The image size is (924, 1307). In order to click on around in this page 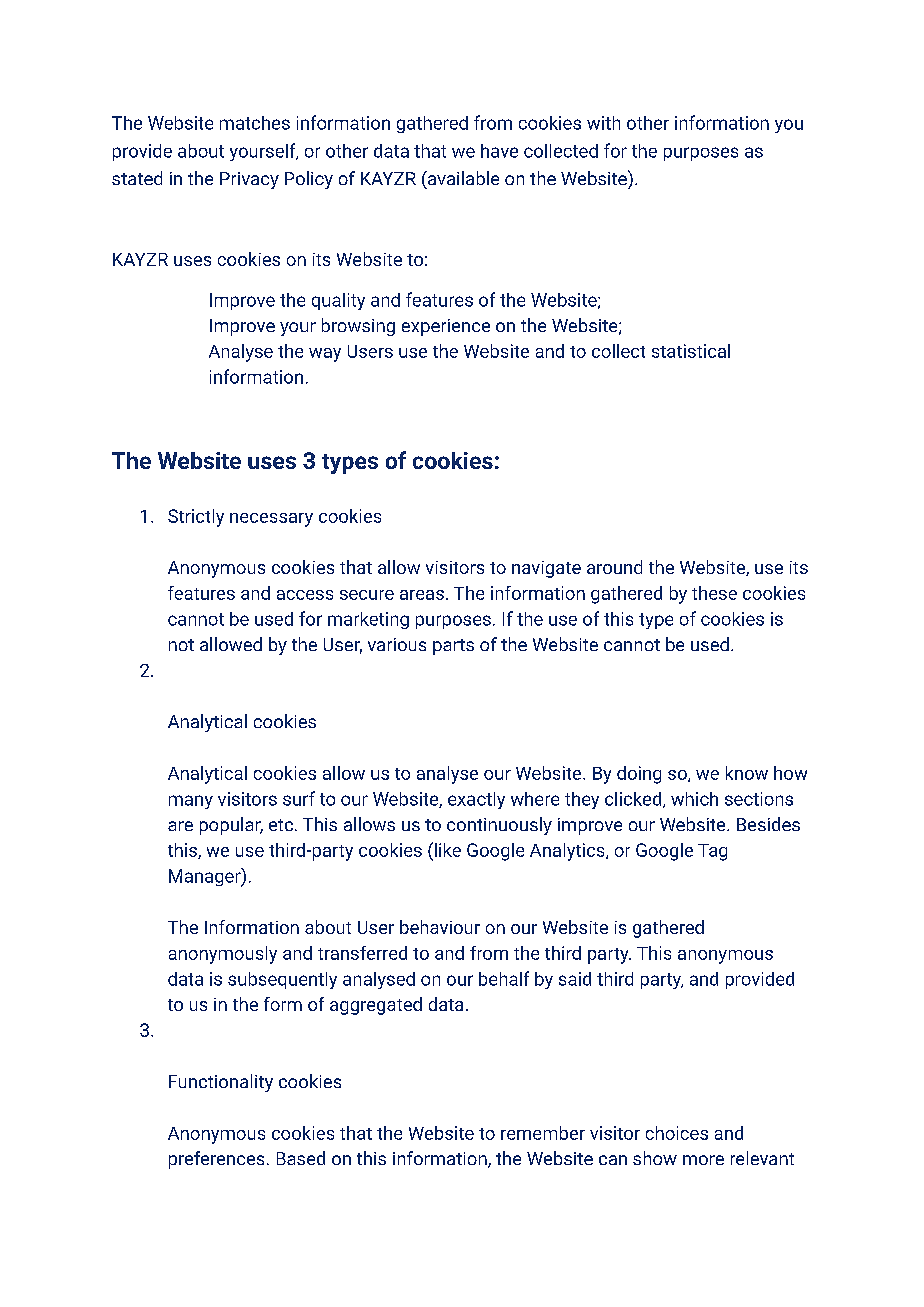, I will do `click(614, 567)`.
